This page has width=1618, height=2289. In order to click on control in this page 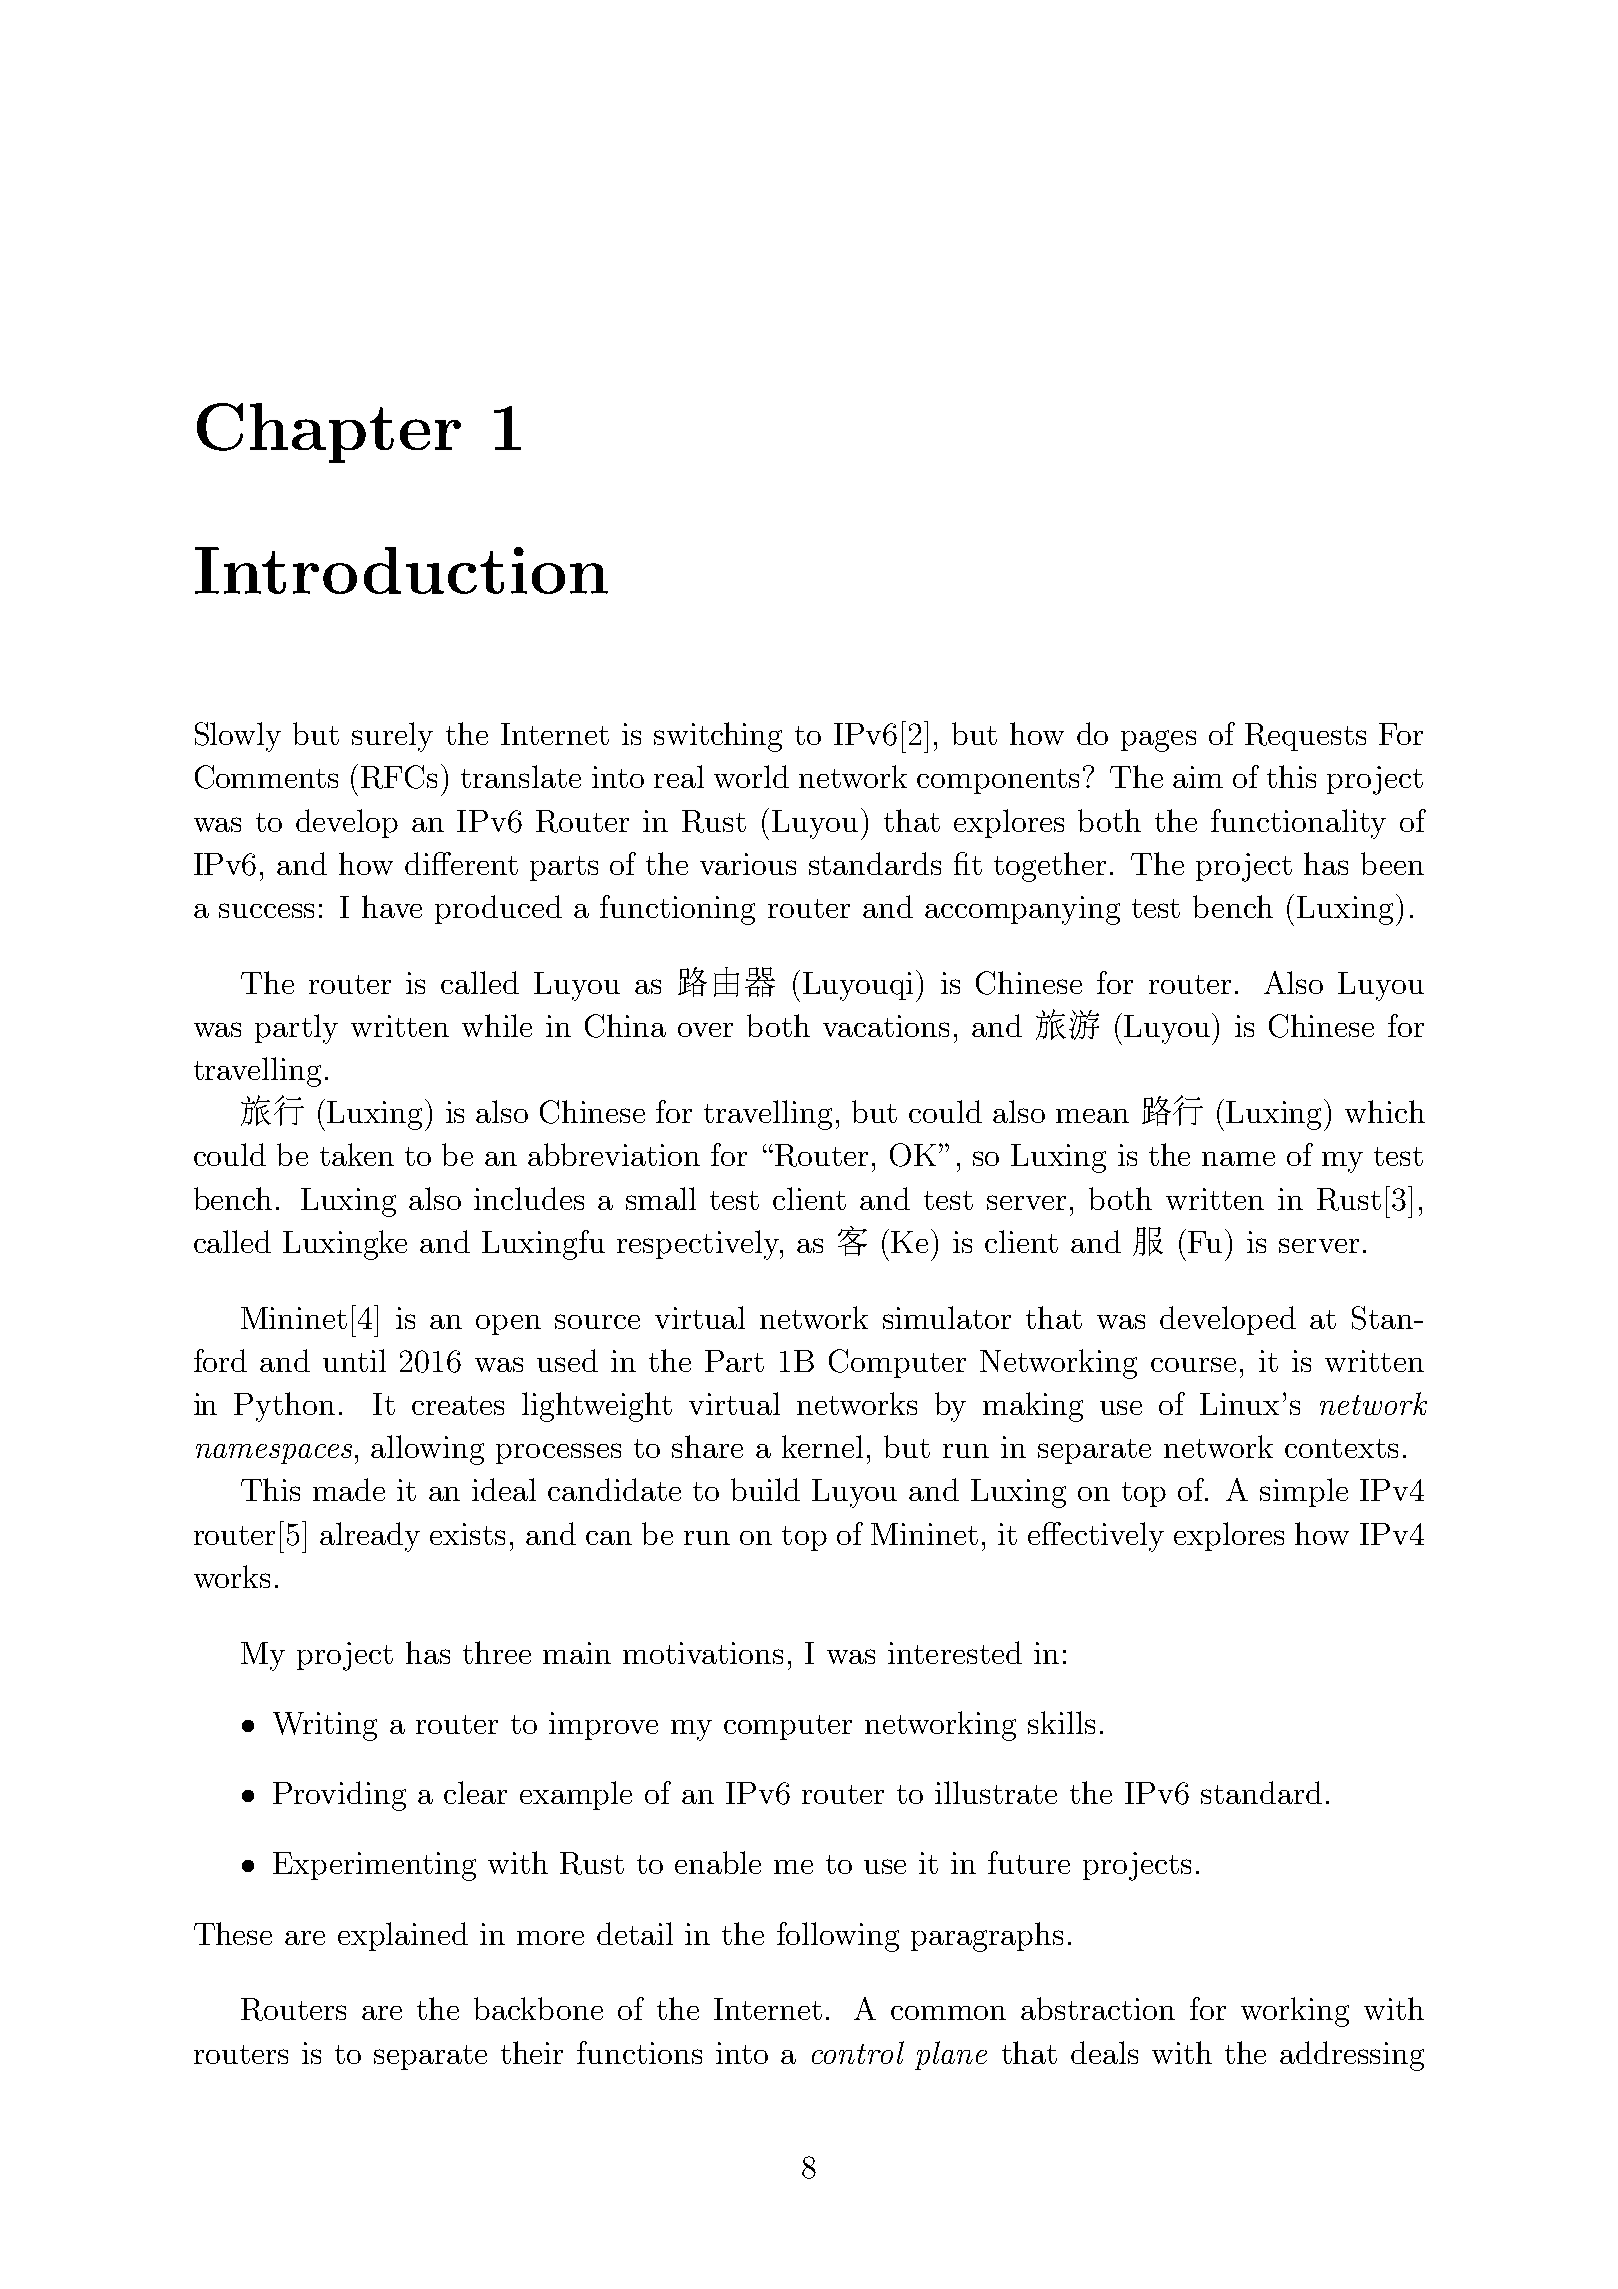, I will do `click(858, 2052)`.
